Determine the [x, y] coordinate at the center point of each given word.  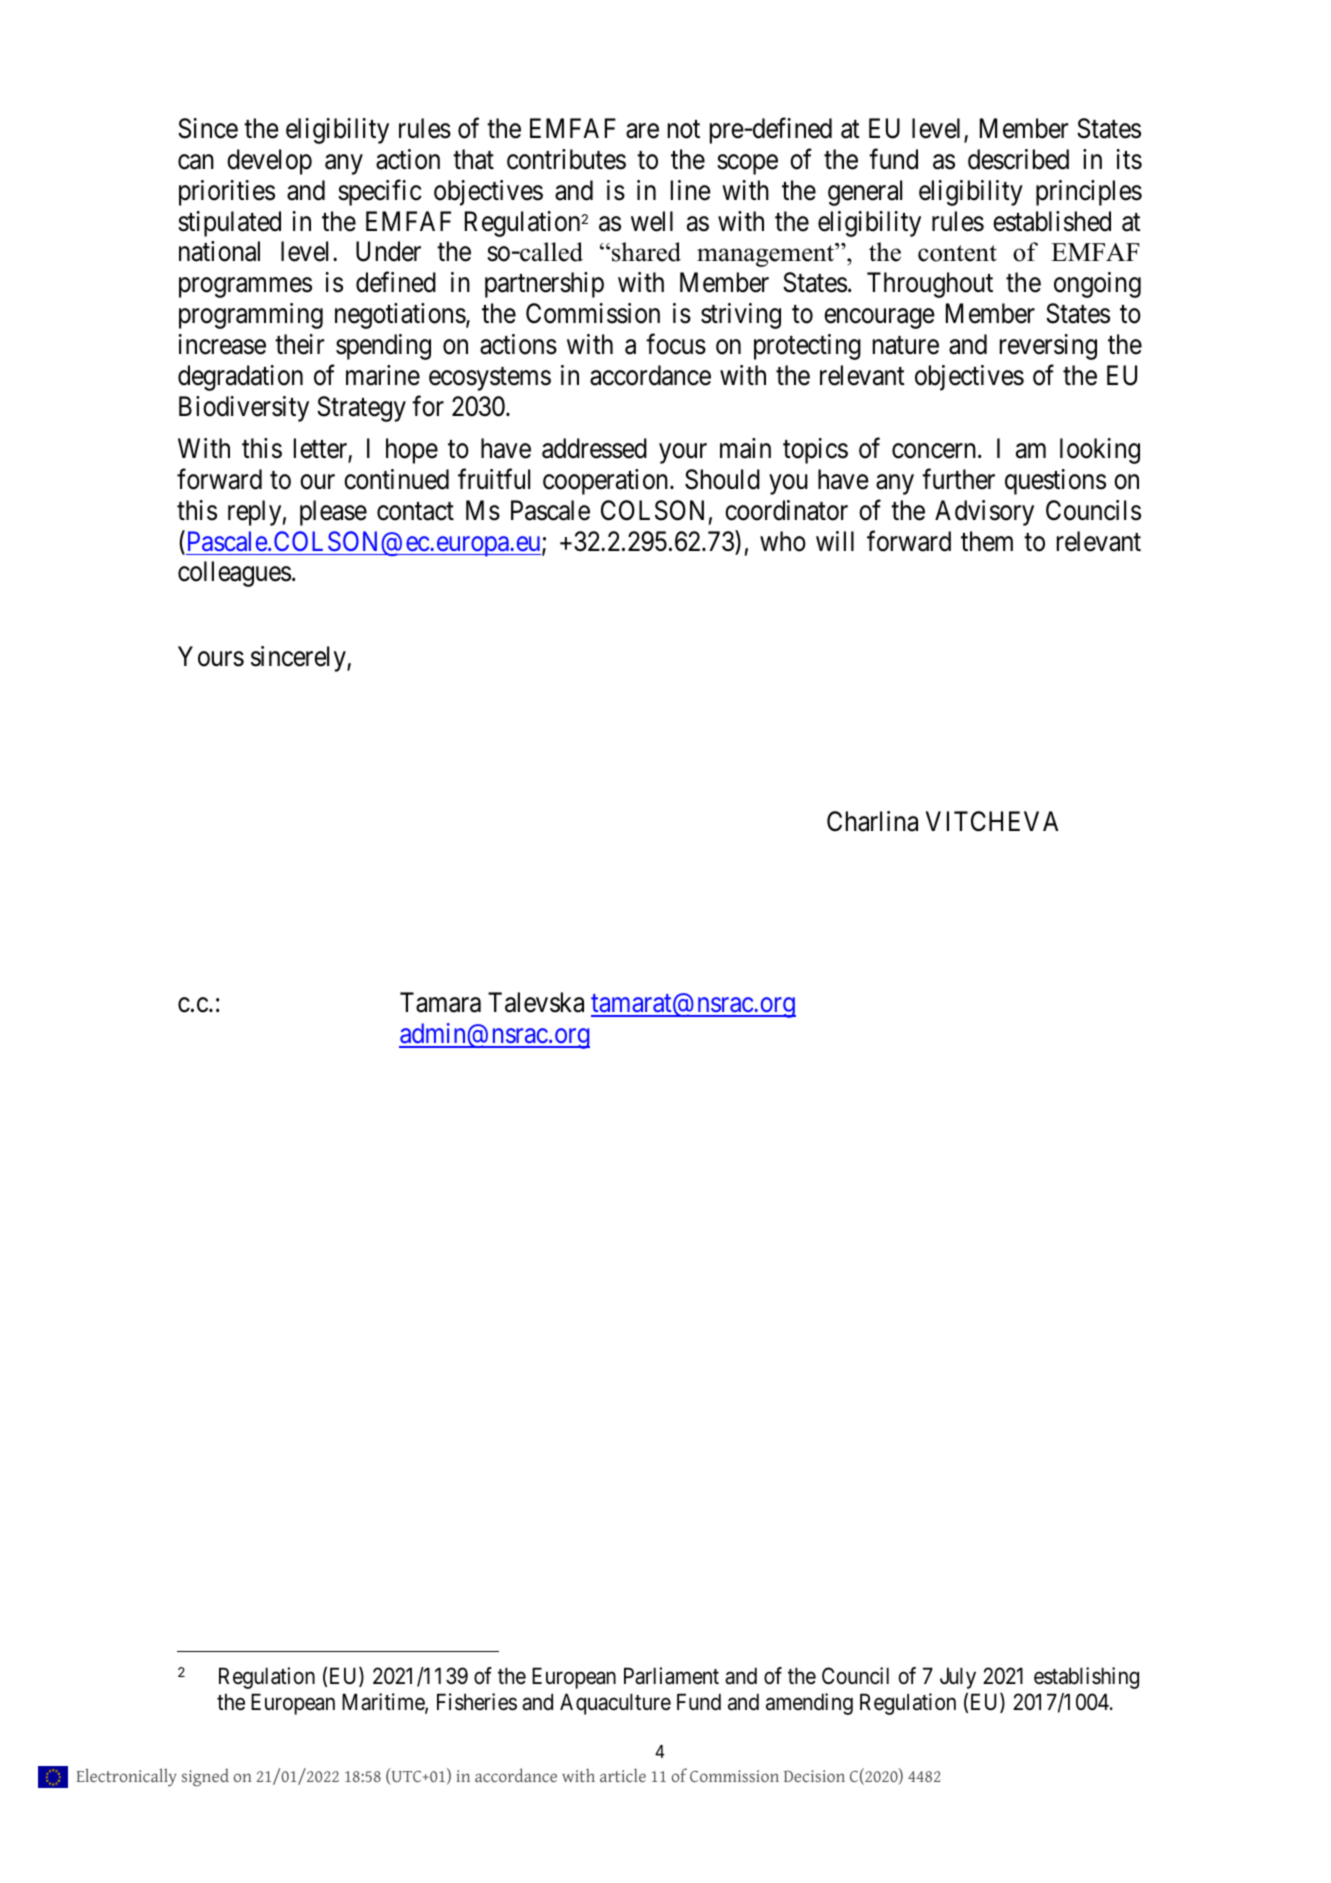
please [333, 513]
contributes [566, 159]
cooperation [607, 482]
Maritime [384, 1703]
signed [205, 1777]
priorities [227, 193]
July [958, 1678]
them [987, 541]
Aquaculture [615, 1704]
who [783, 541]
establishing [1086, 1678]
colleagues [234, 574]
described [1018, 159]
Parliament [671, 1676]
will [835, 541]
